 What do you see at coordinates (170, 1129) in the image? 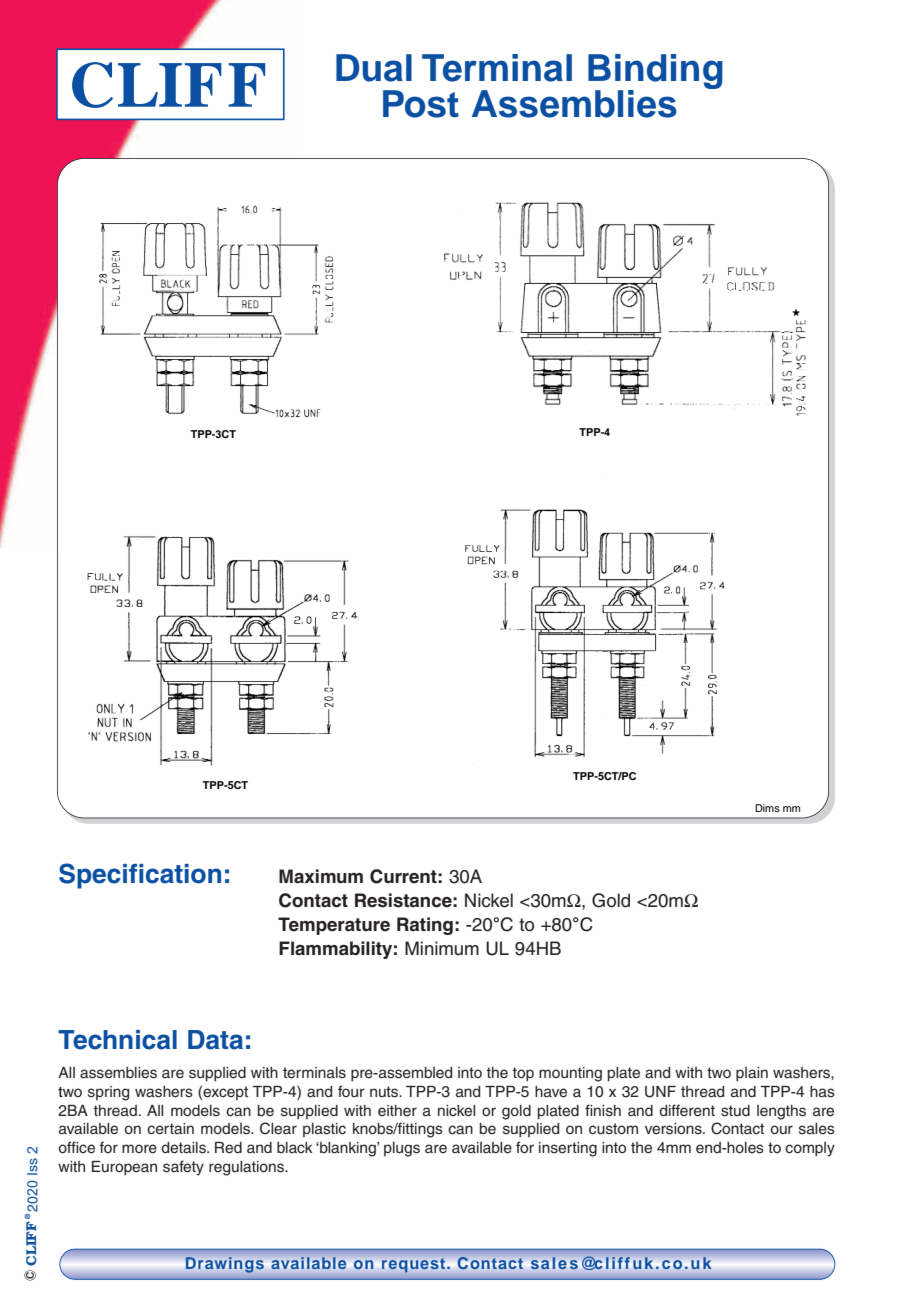
I see `certain` at bounding box center [170, 1129].
